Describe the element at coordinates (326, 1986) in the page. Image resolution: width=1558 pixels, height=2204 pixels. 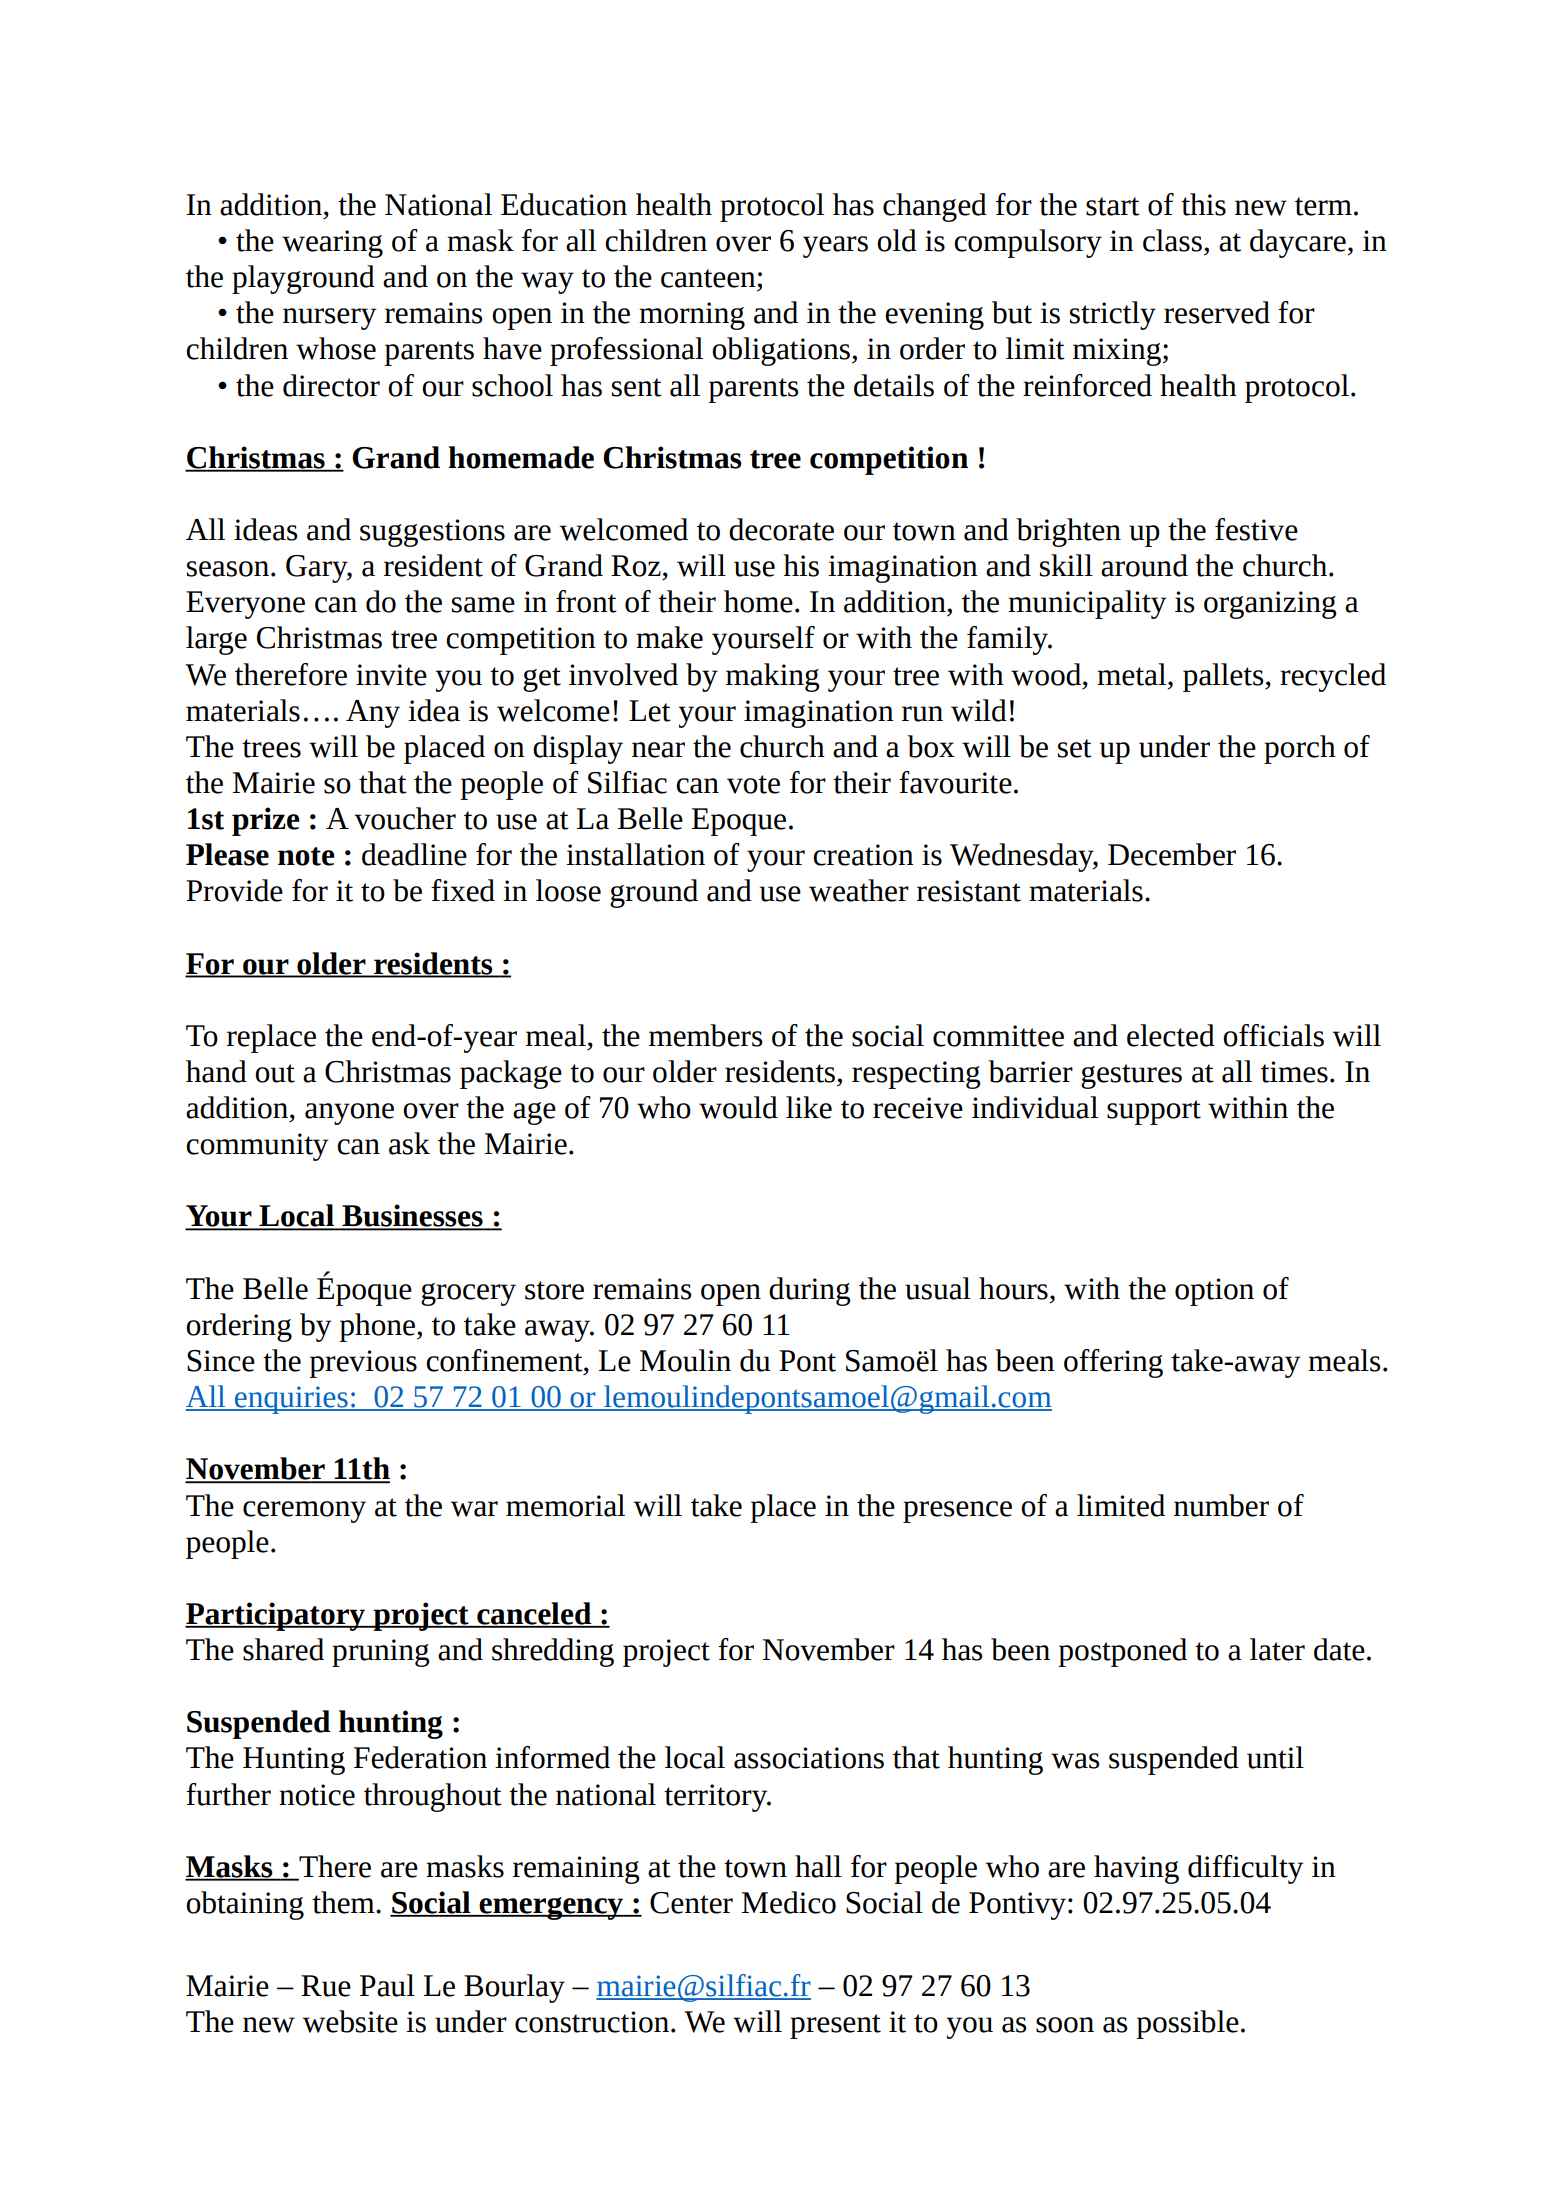
I see `Rue` at that location.
